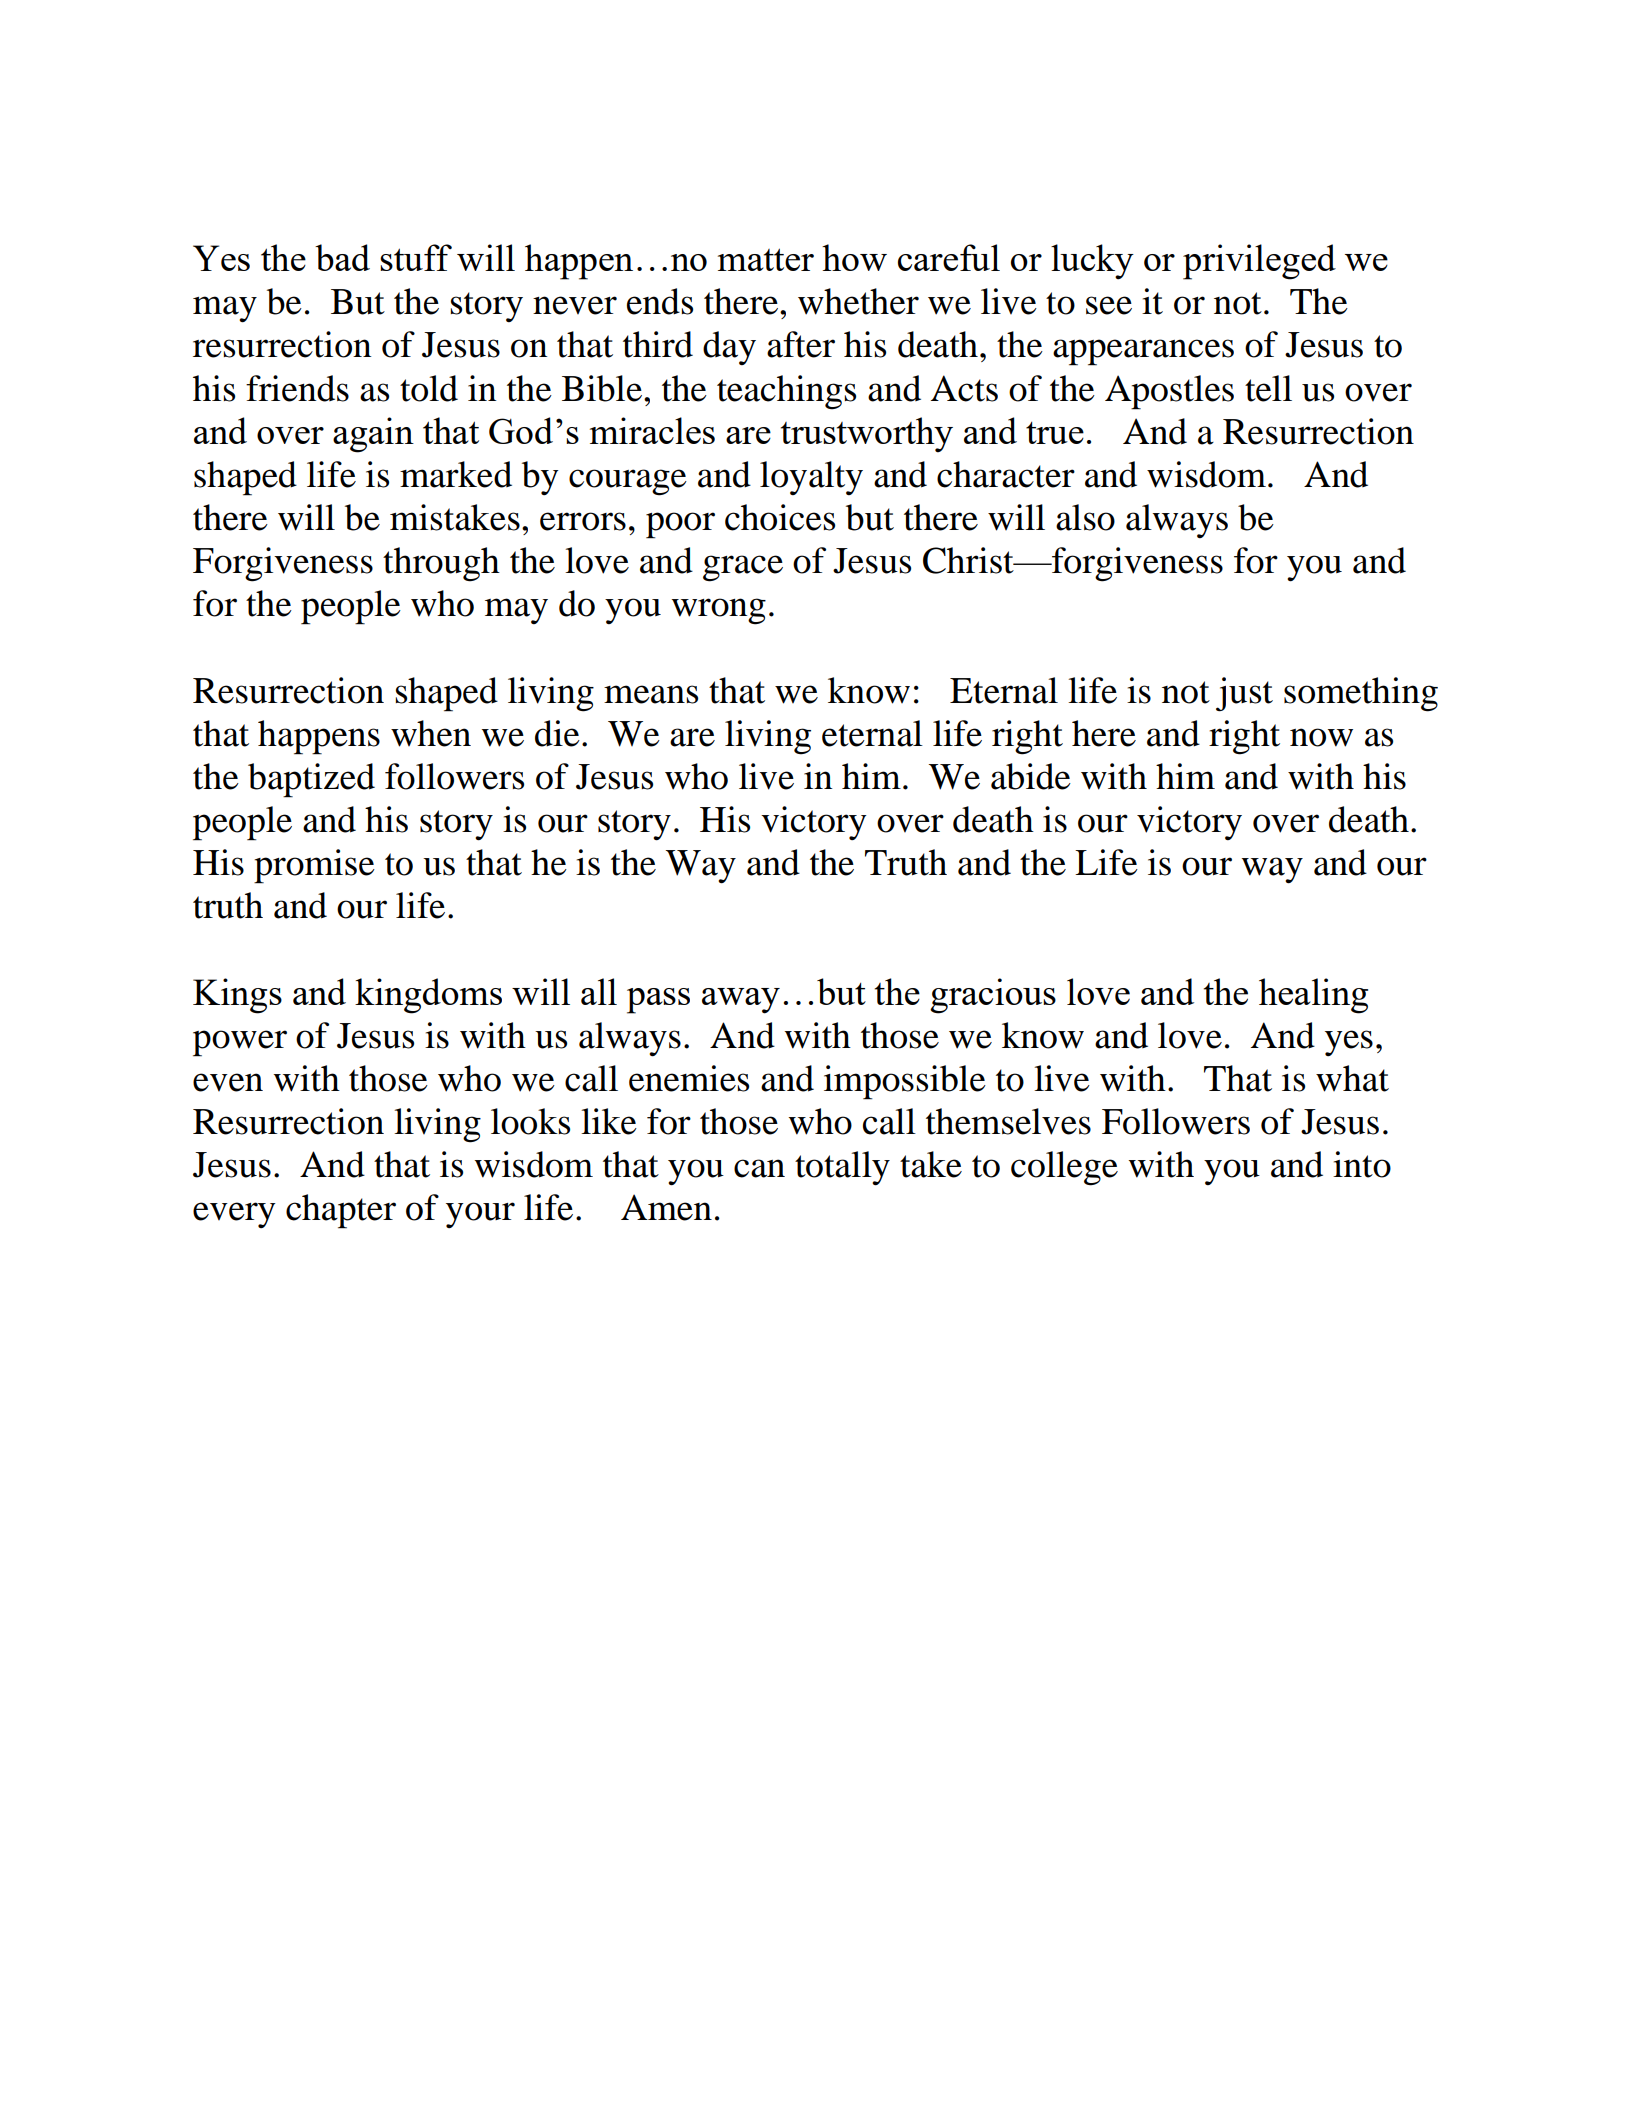 The width and height of the screenshot is (1639, 2122). I want to click on can, so click(759, 1168).
